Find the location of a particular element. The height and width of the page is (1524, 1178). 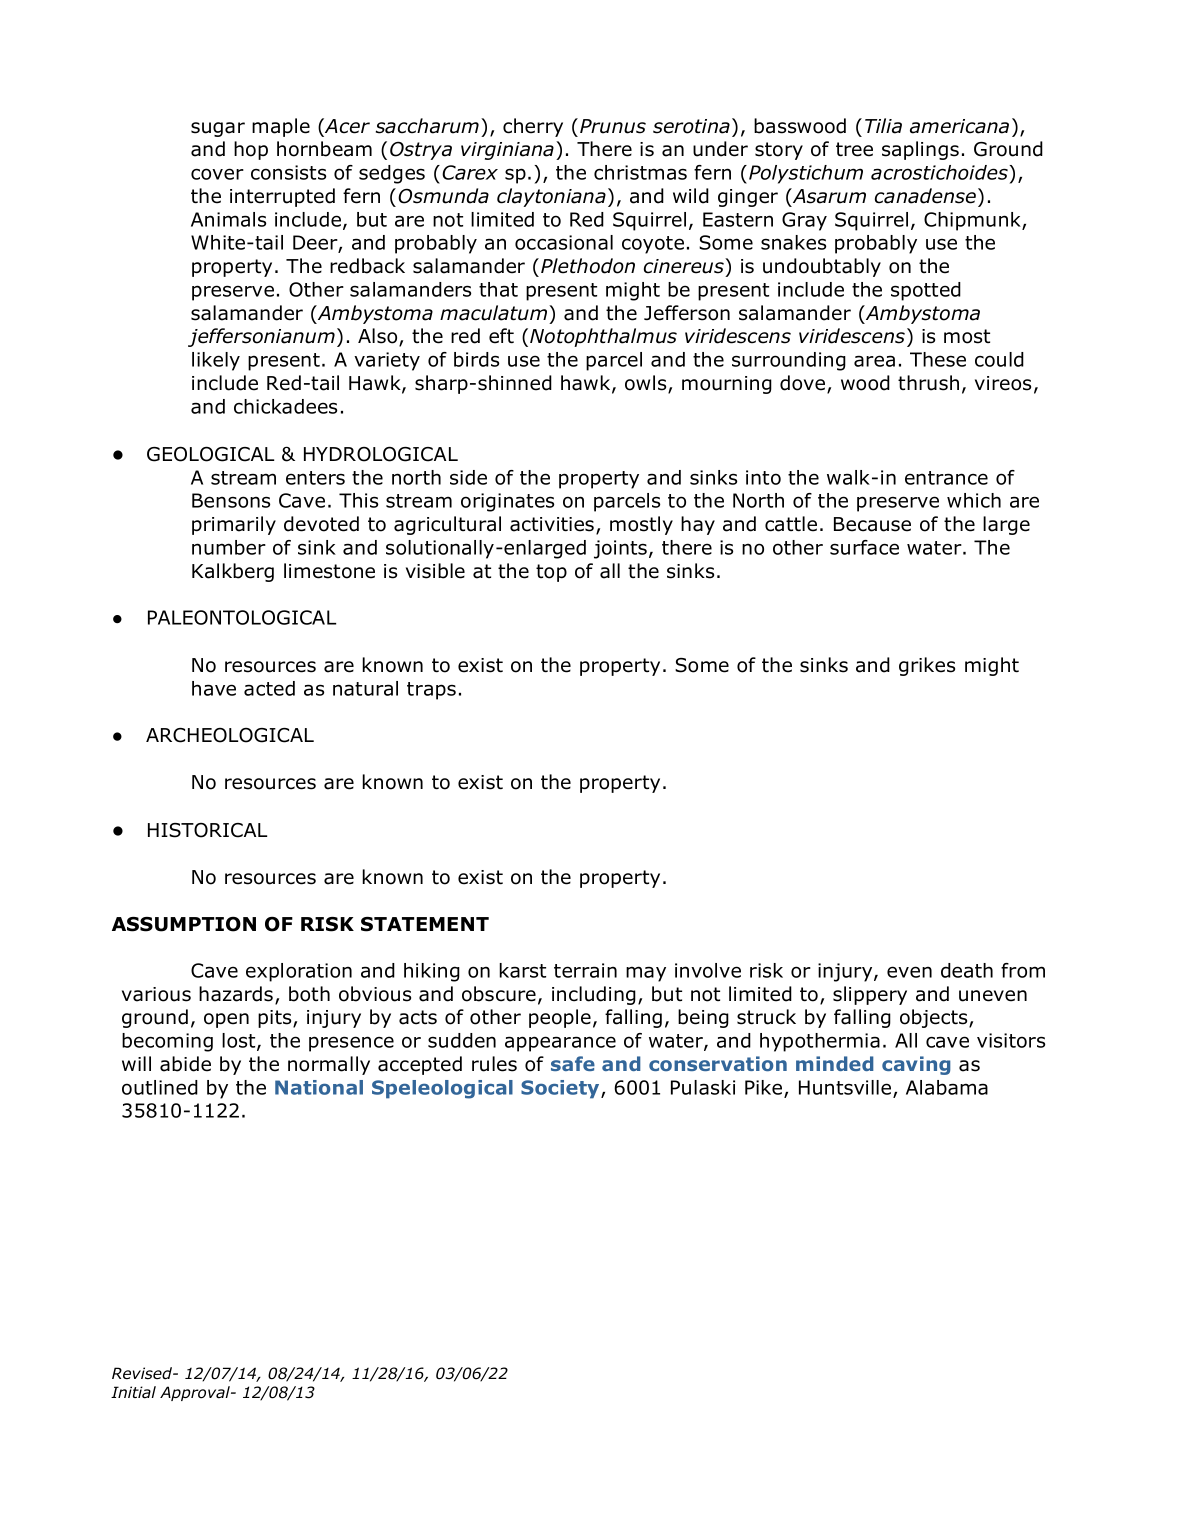

death is located at coordinates (967, 970).
